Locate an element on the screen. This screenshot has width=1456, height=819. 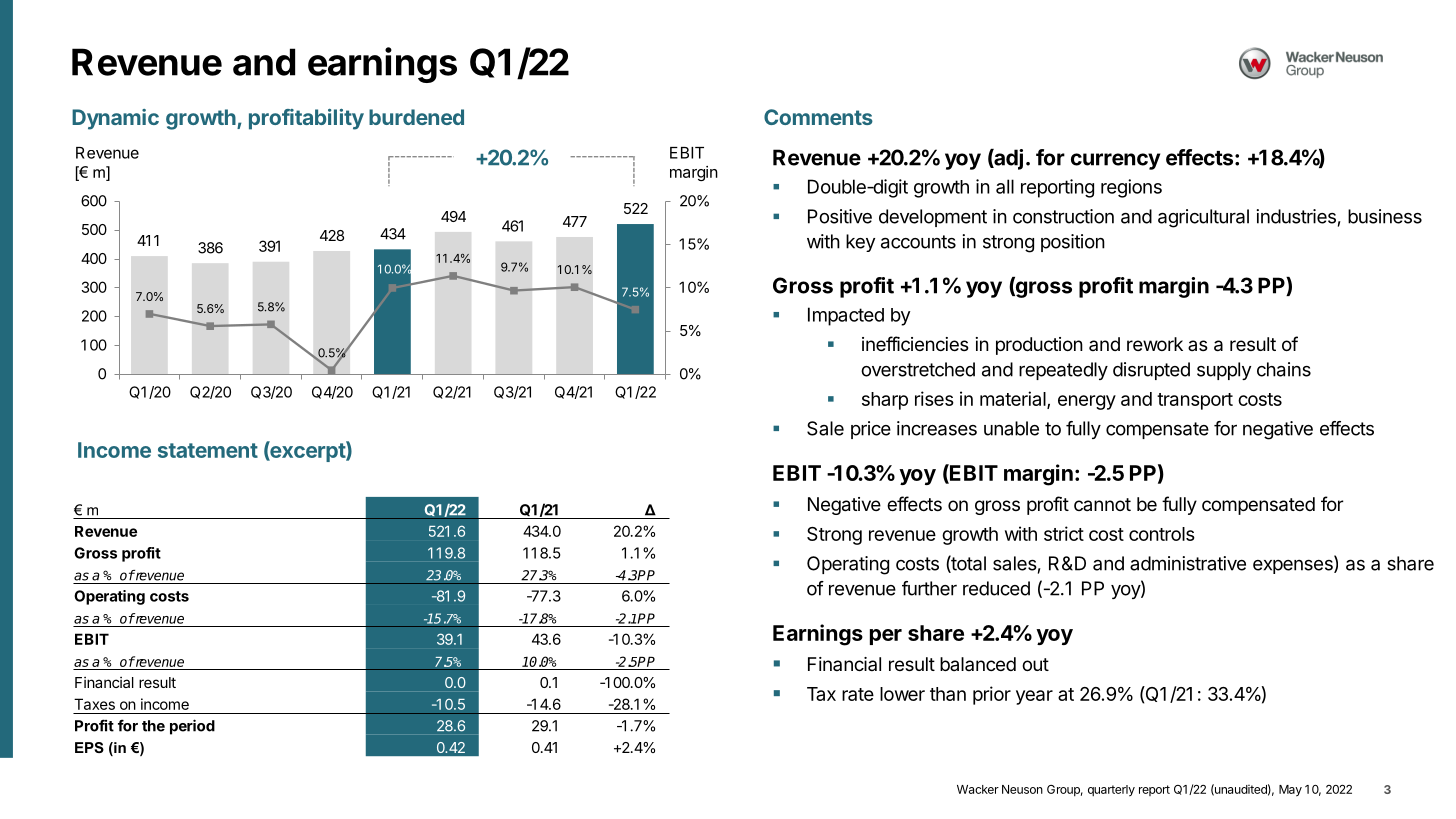
Wacker is located at coordinates (978, 789).
